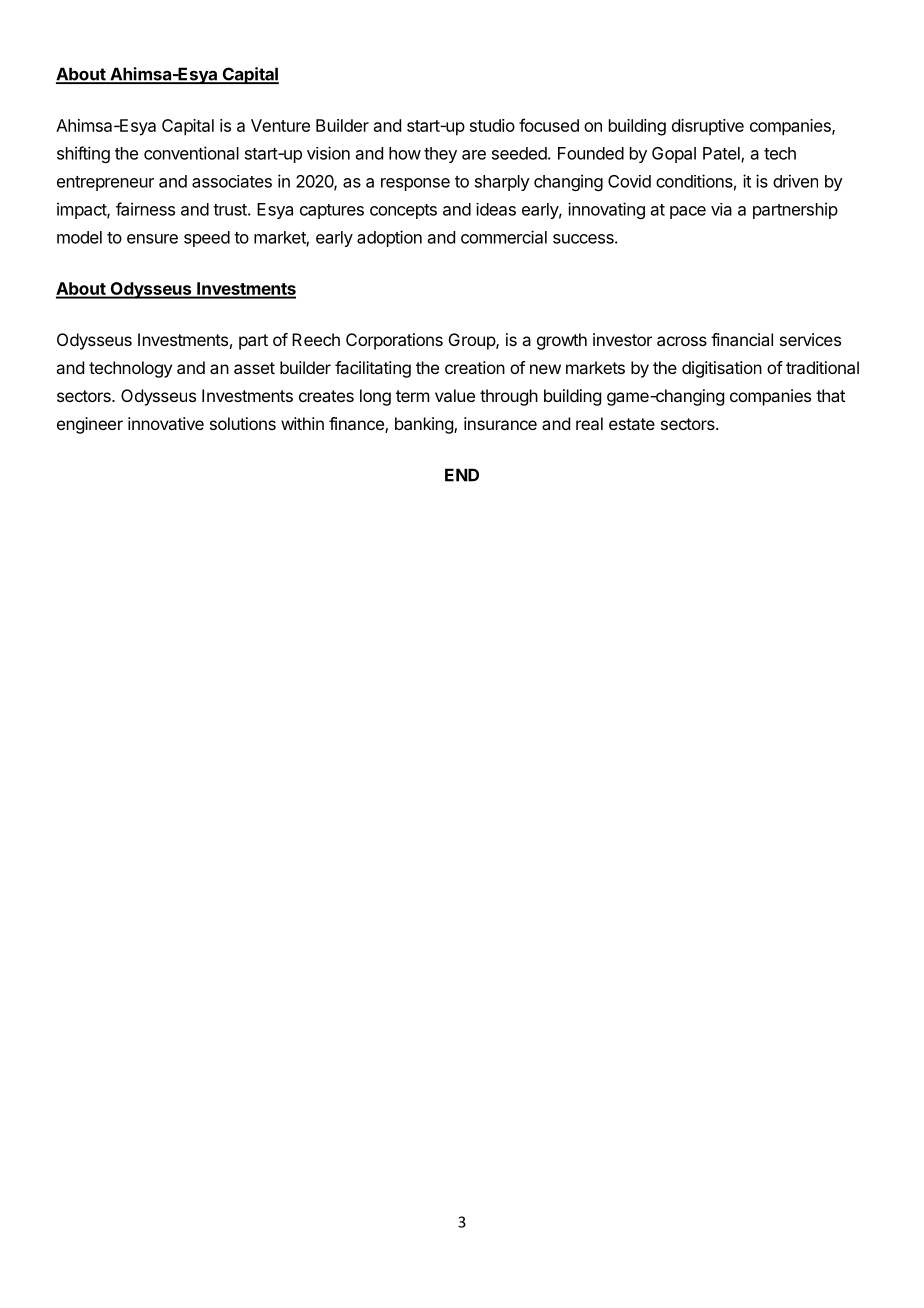 This image has height=1308, width=924. Describe the element at coordinates (191, 153) in the image. I see `conventional` at that location.
